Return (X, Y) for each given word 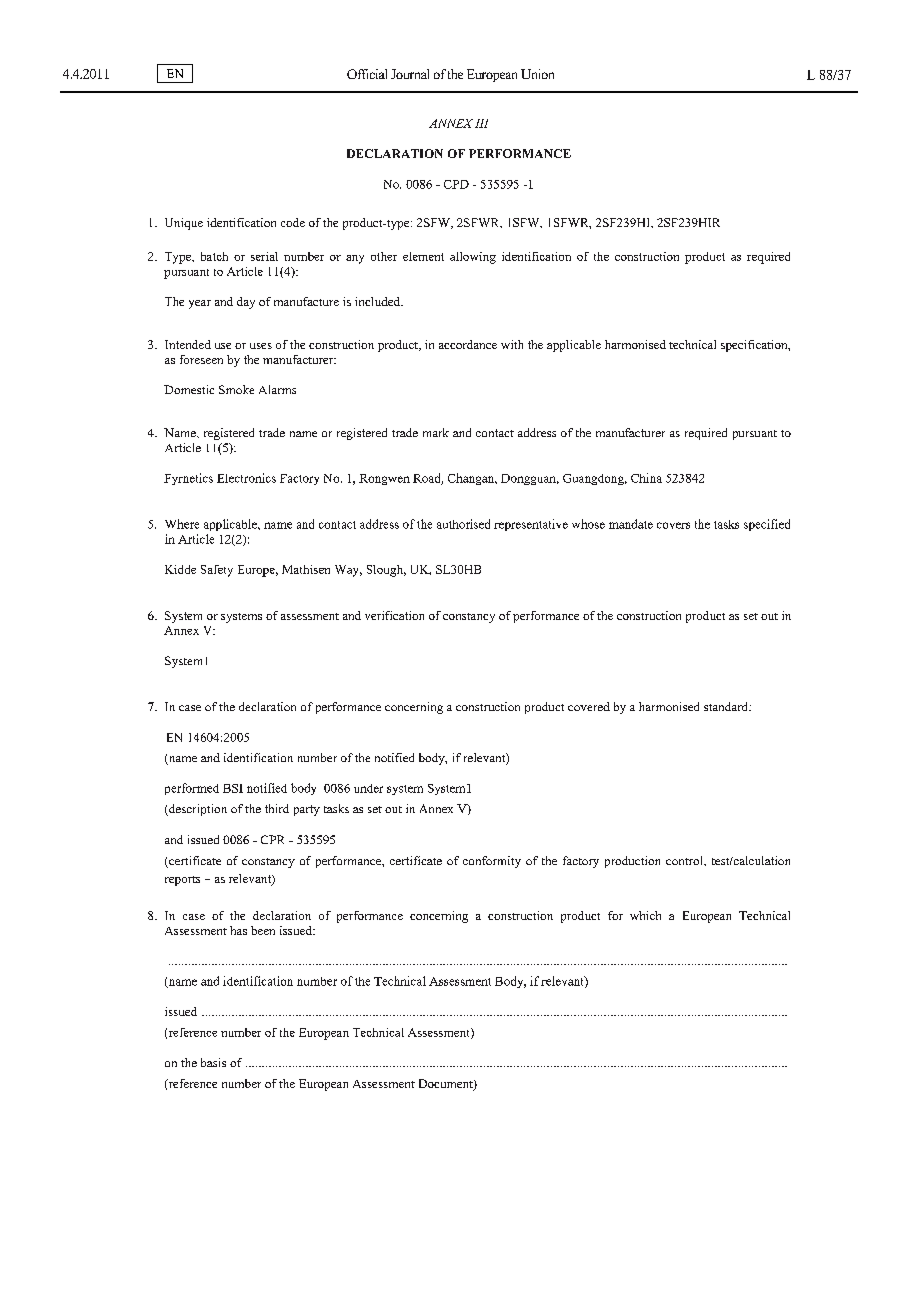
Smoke (236, 389)
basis (213, 1062)
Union (537, 74)
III (481, 123)
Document (447, 1085)
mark (436, 432)
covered (589, 706)
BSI (233, 788)
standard (727, 706)
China (646, 478)
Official (367, 74)
